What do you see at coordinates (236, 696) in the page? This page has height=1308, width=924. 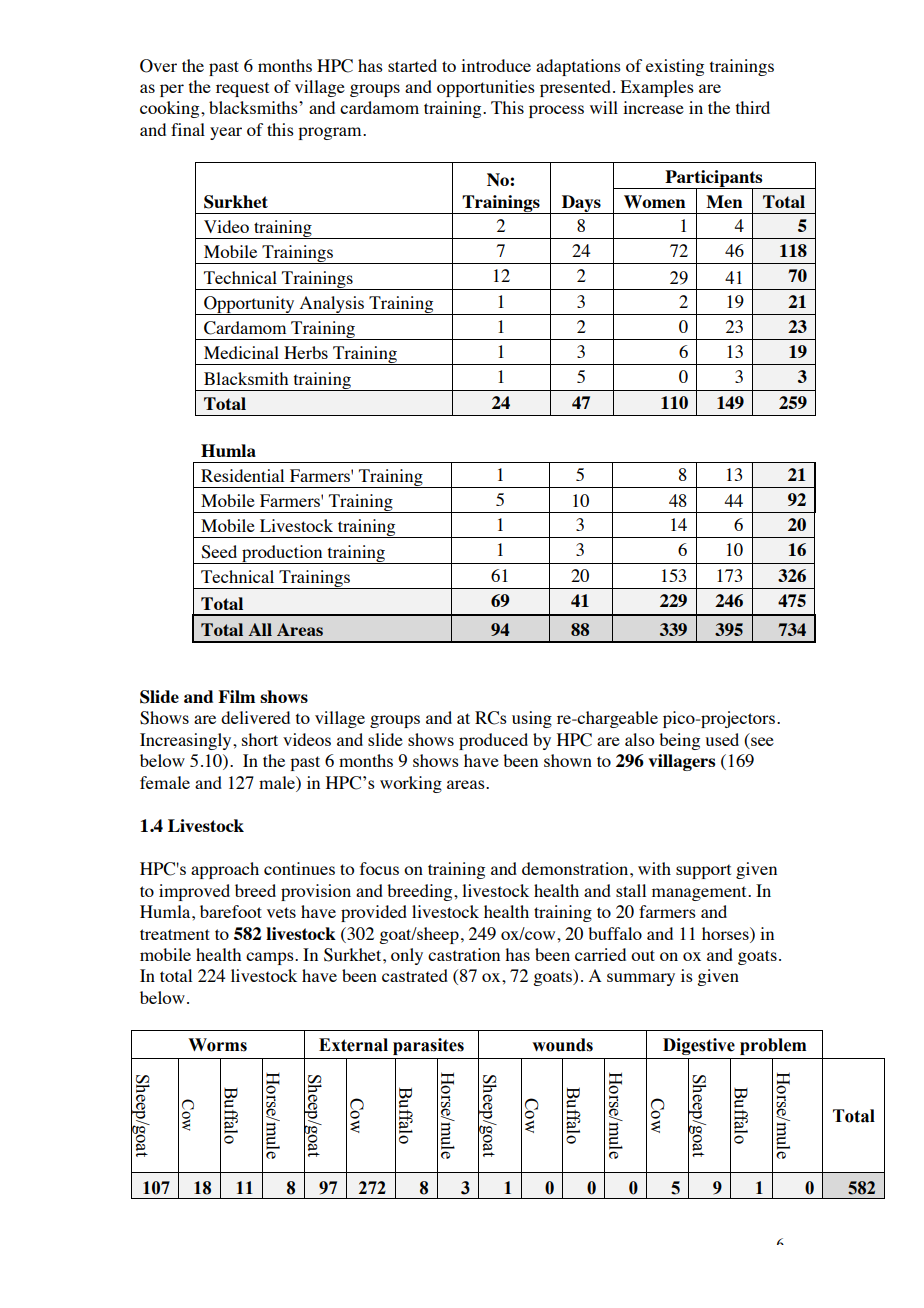 I see `Film` at bounding box center [236, 696].
